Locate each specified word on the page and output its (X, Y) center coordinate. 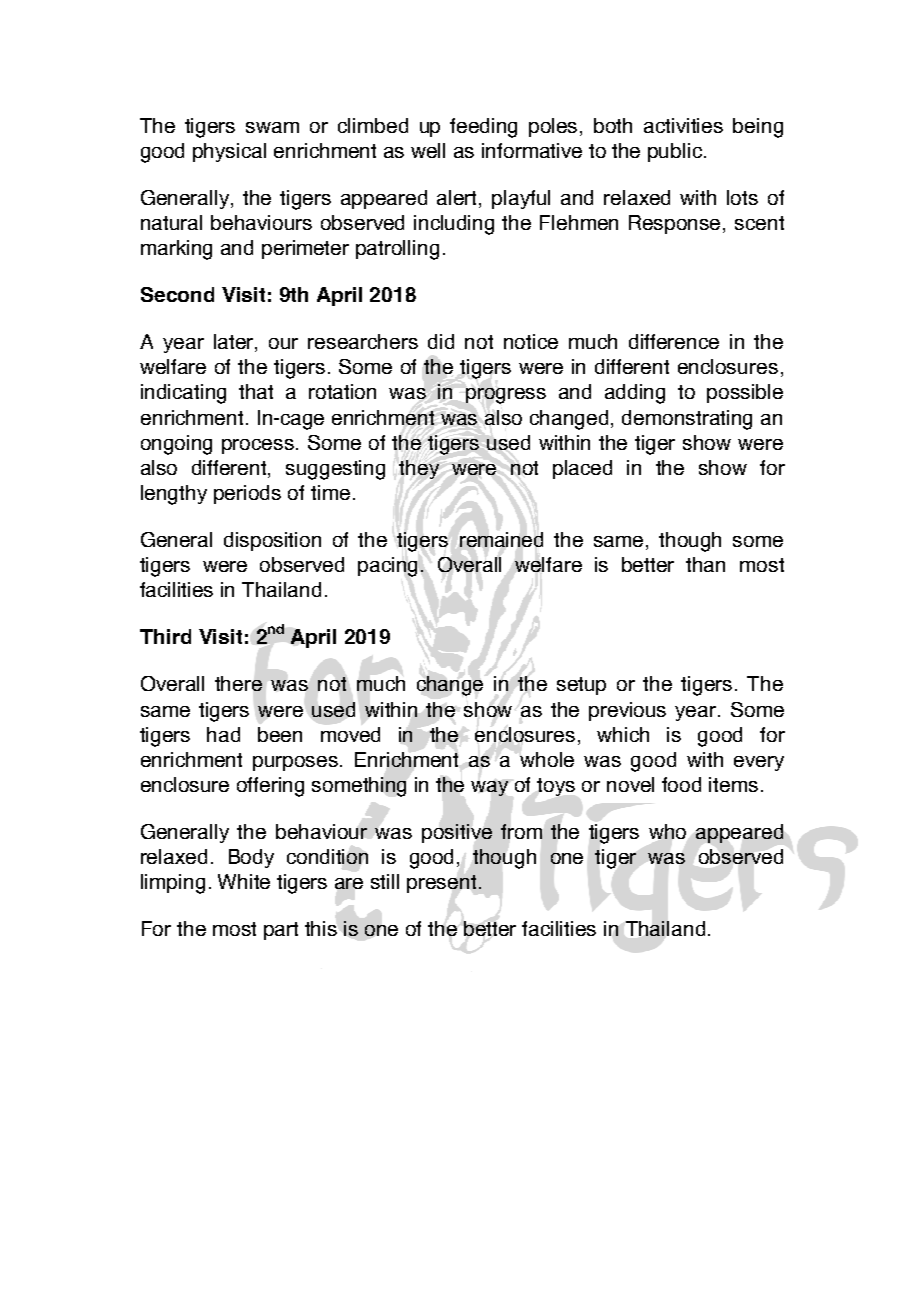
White (244, 881)
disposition (272, 541)
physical (229, 152)
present (441, 884)
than (705, 564)
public (675, 152)
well (428, 150)
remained (501, 539)
